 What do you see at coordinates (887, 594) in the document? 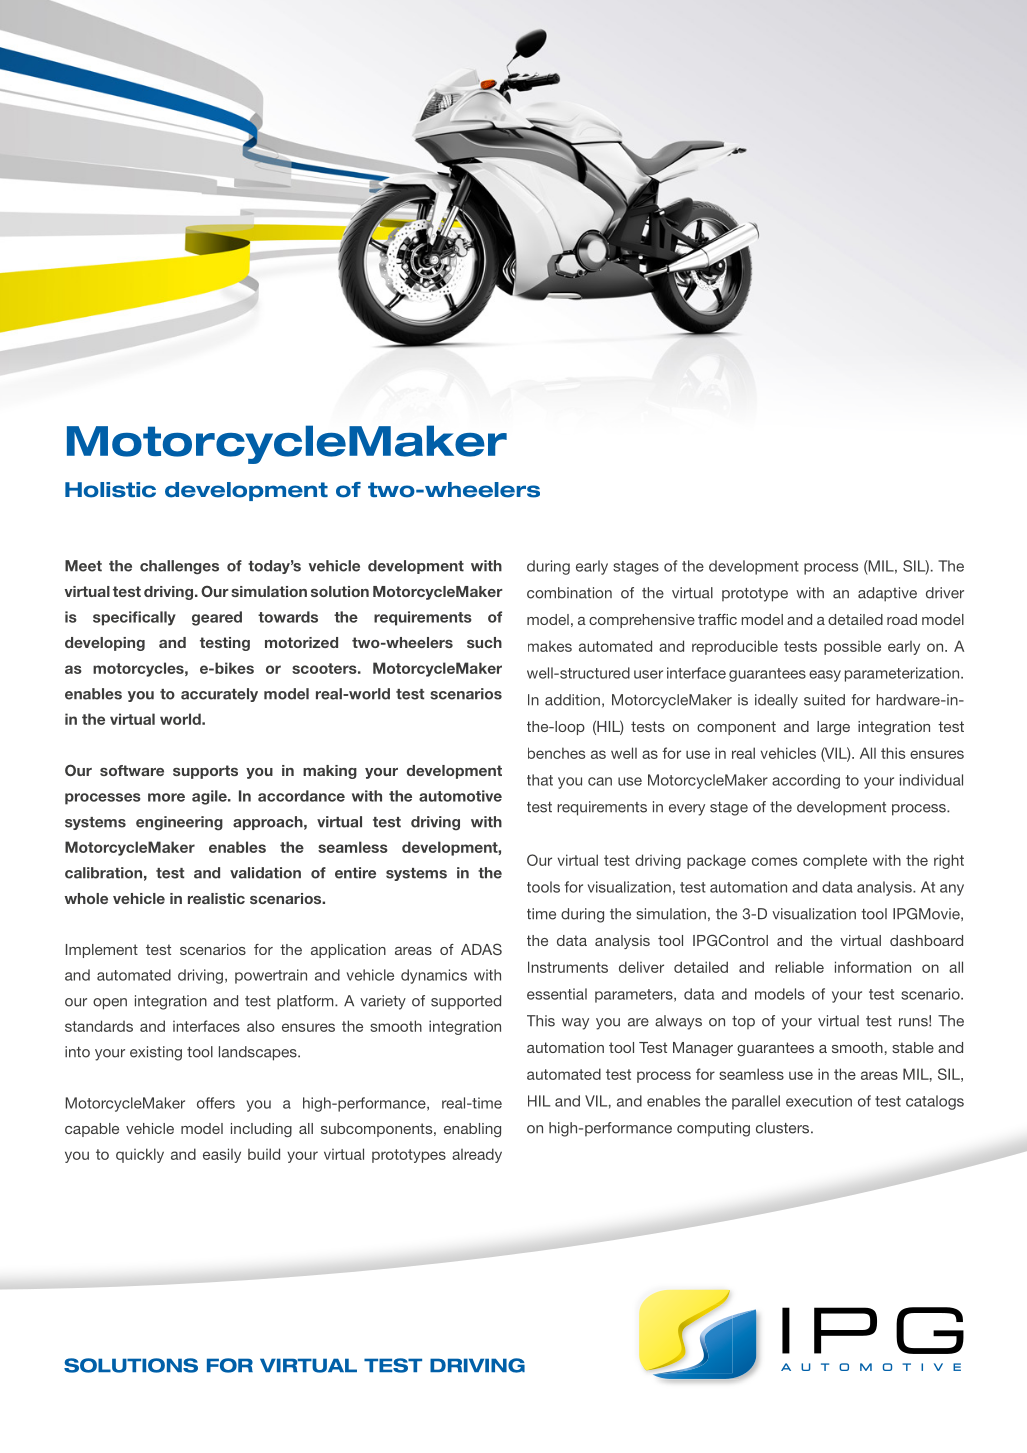
I see `adaptive` at bounding box center [887, 594].
